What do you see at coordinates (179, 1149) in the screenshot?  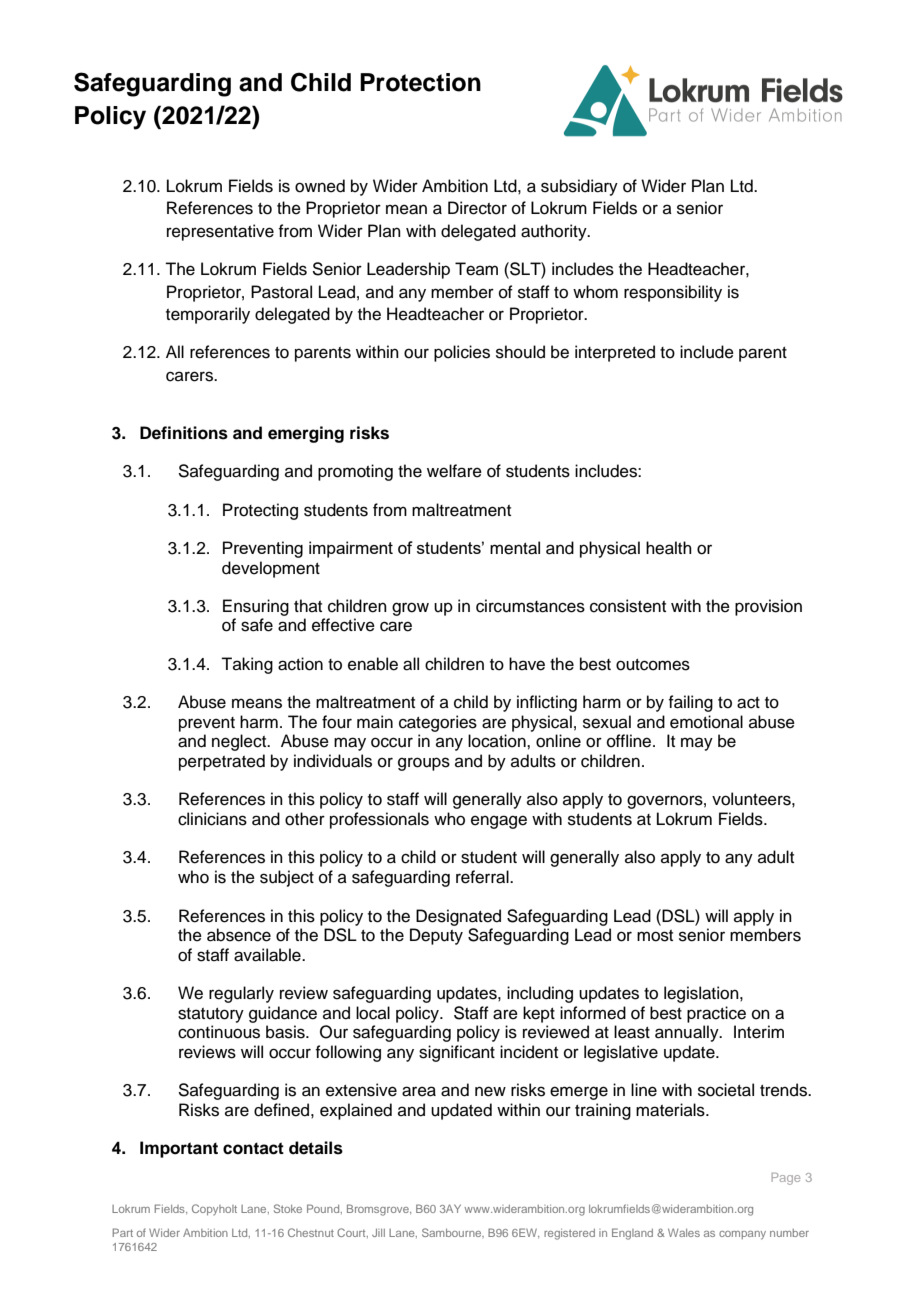 I see `Important` at bounding box center [179, 1149].
